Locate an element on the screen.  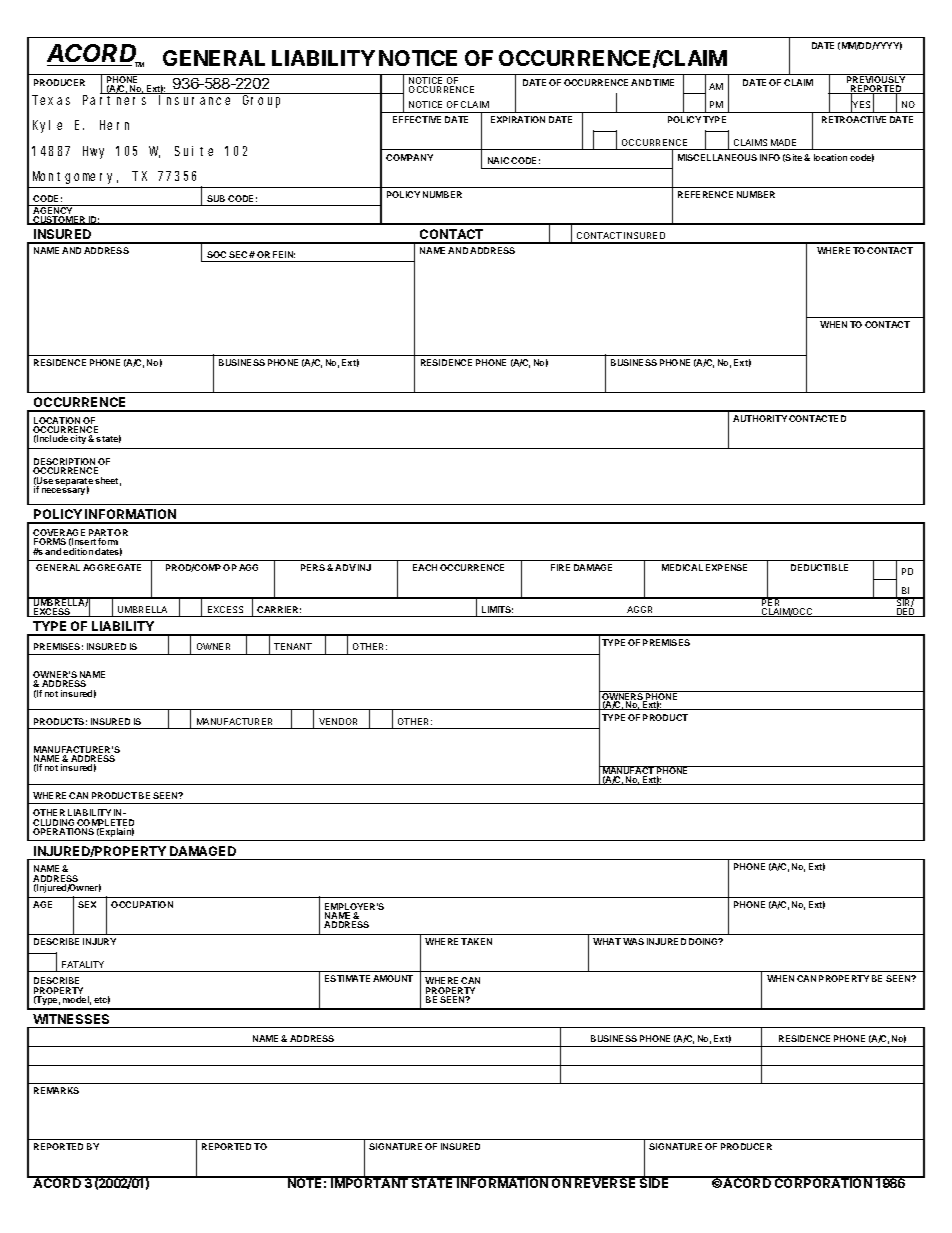
MADE is located at coordinates (783, 142).
